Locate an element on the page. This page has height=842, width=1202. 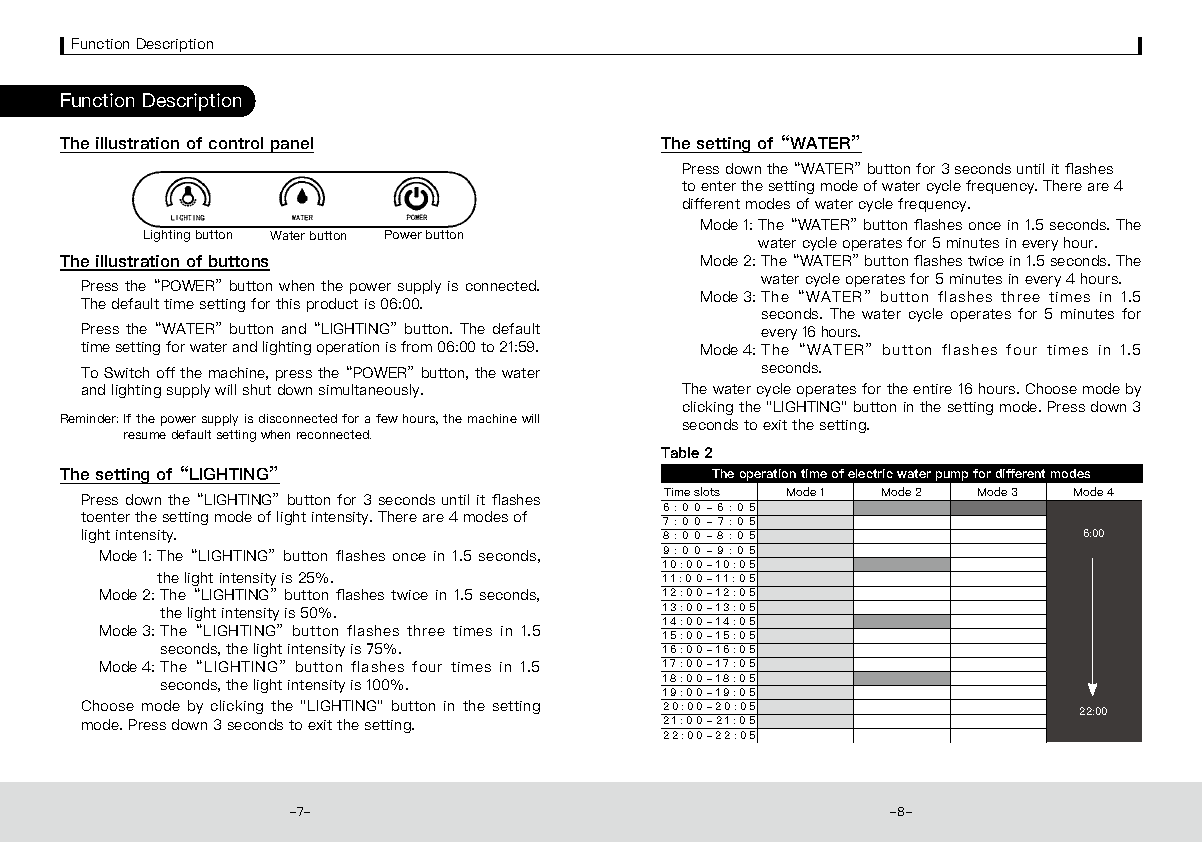
off is located at coordinates (166, 372).
